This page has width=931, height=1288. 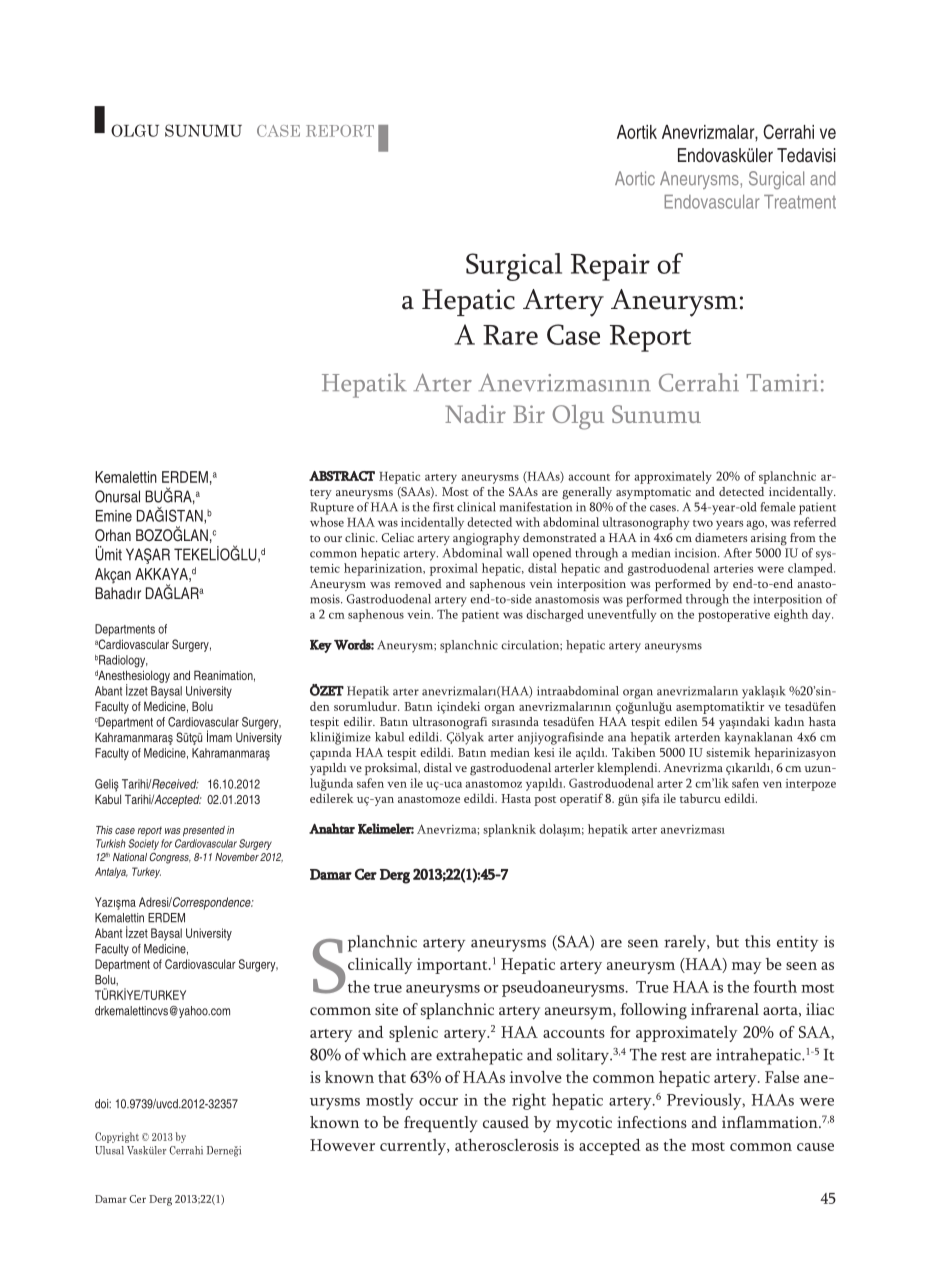 What do you see at coordinates (453, 966) in the page?
I see `important` at bounding box center [453, 966].
